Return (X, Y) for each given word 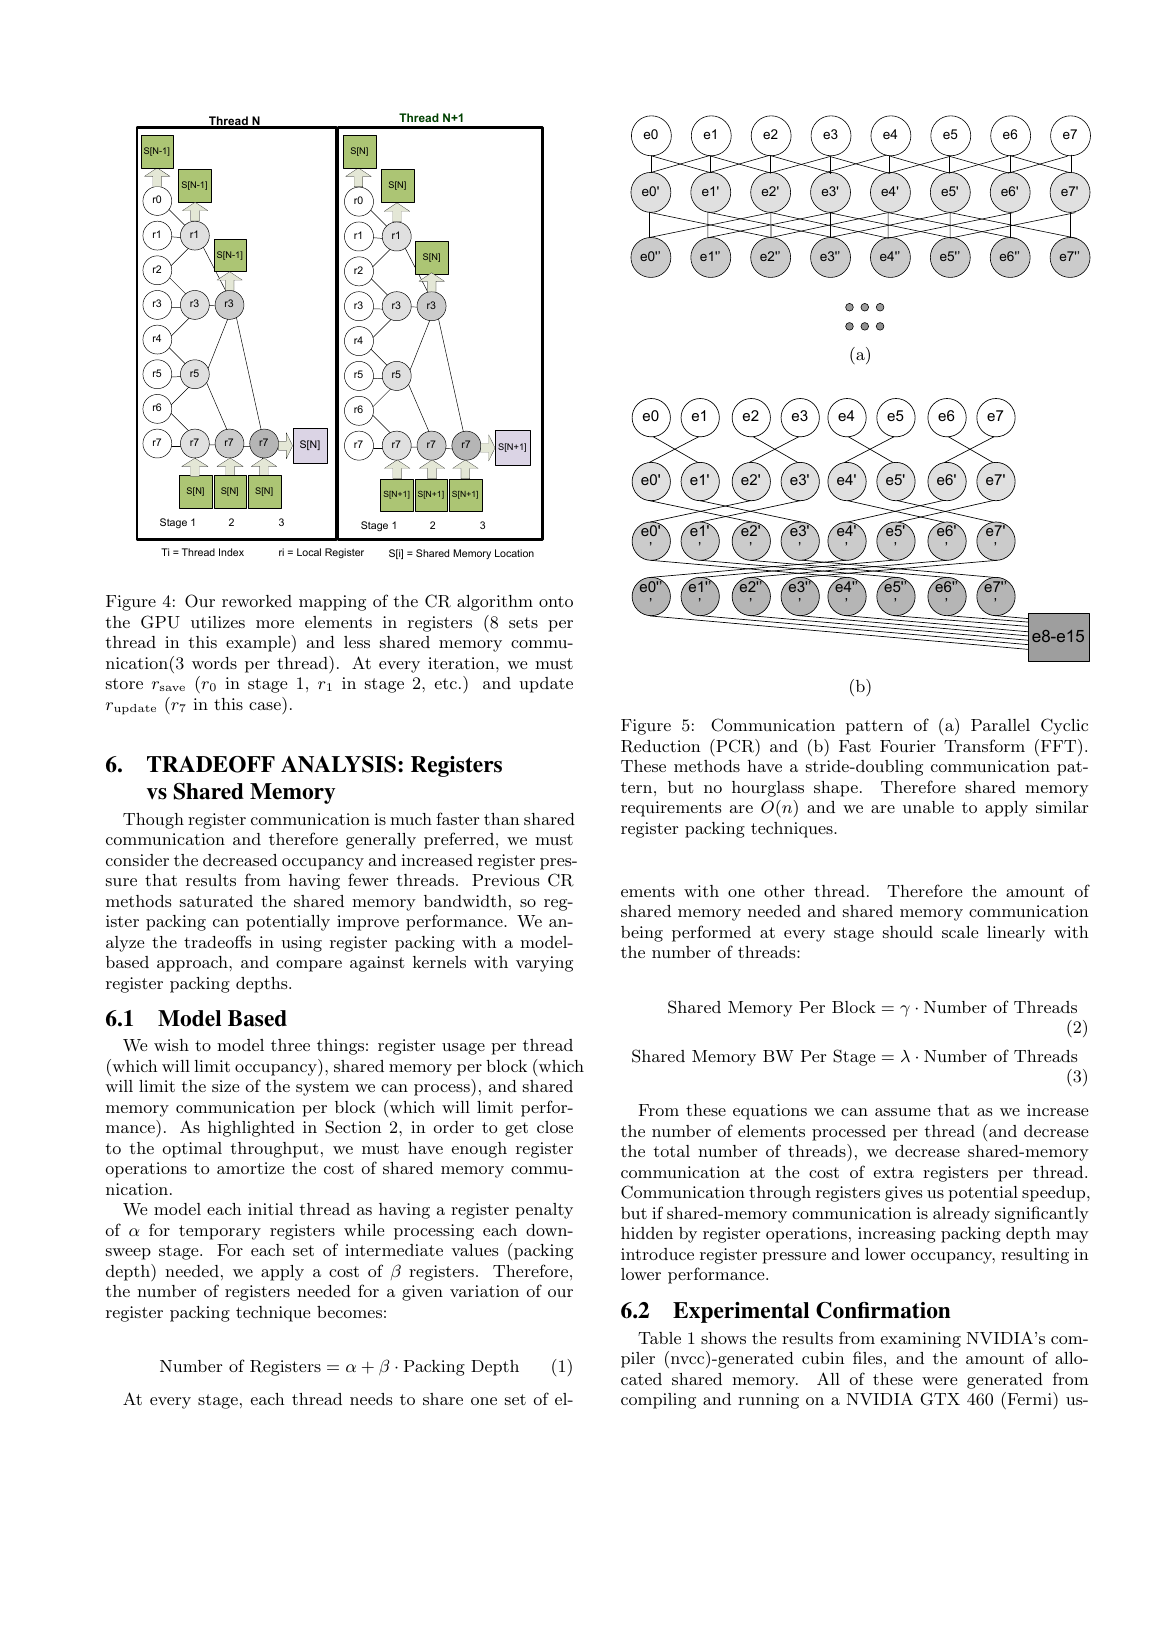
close (555, 1127)
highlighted (251, 1129)
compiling (658, 1401)
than (502, 819)
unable (928, 807)
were (939, 1381)
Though (153, 821)
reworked (257, 601)
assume (902, 1112)
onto (556, 601)
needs (371, 1399)
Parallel (1000, 725)
